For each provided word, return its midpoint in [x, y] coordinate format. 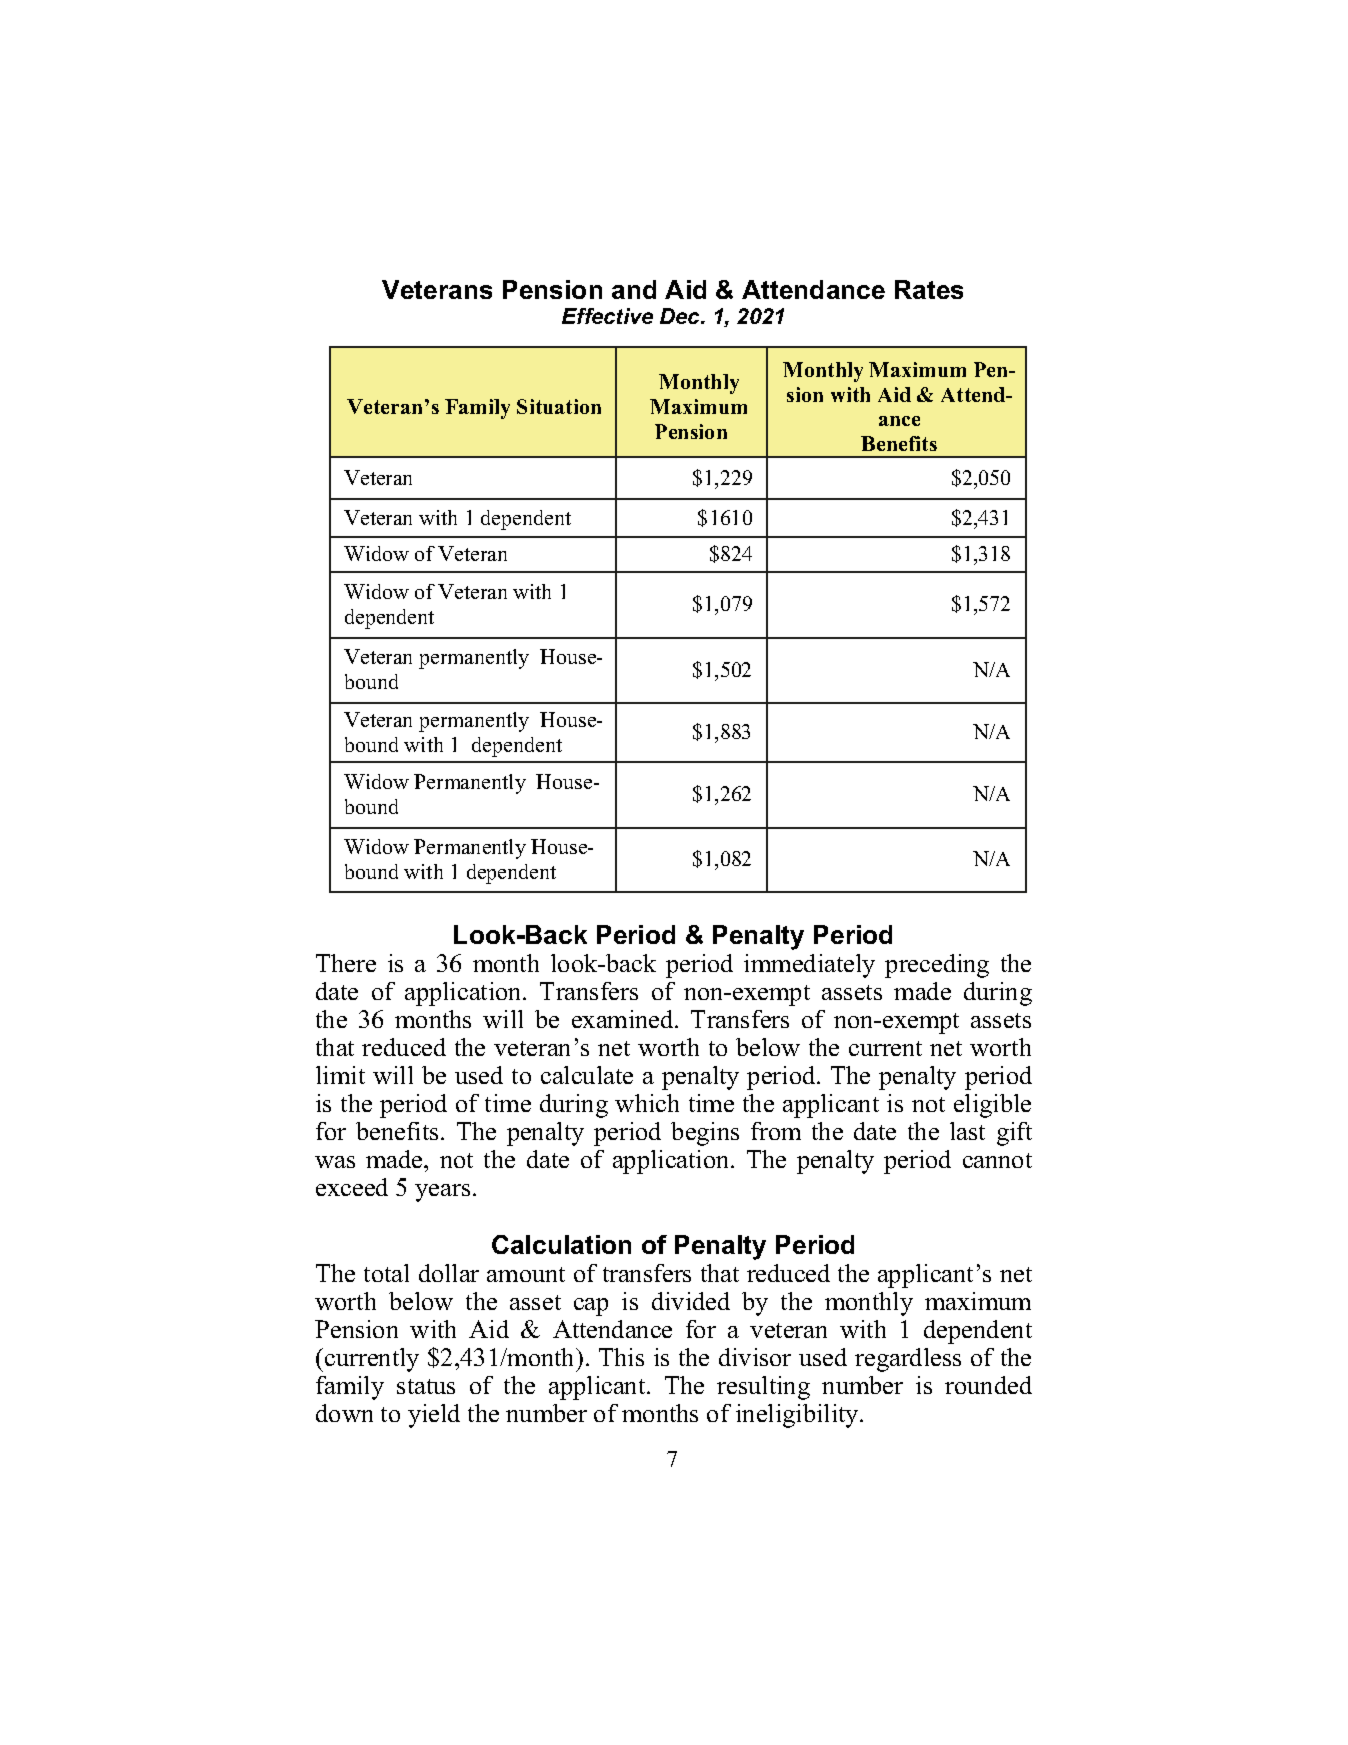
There [346, 963]
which [647, 1103]
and [634, 289]
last [967, 1131]
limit [340, 1075]
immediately [809, 966]
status [426, 1386]
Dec [681, 316]
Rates [929, 289]
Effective [607, 316]
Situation [559, 406]
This [621, 1357]
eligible [992, 1106]
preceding [937, 966]
